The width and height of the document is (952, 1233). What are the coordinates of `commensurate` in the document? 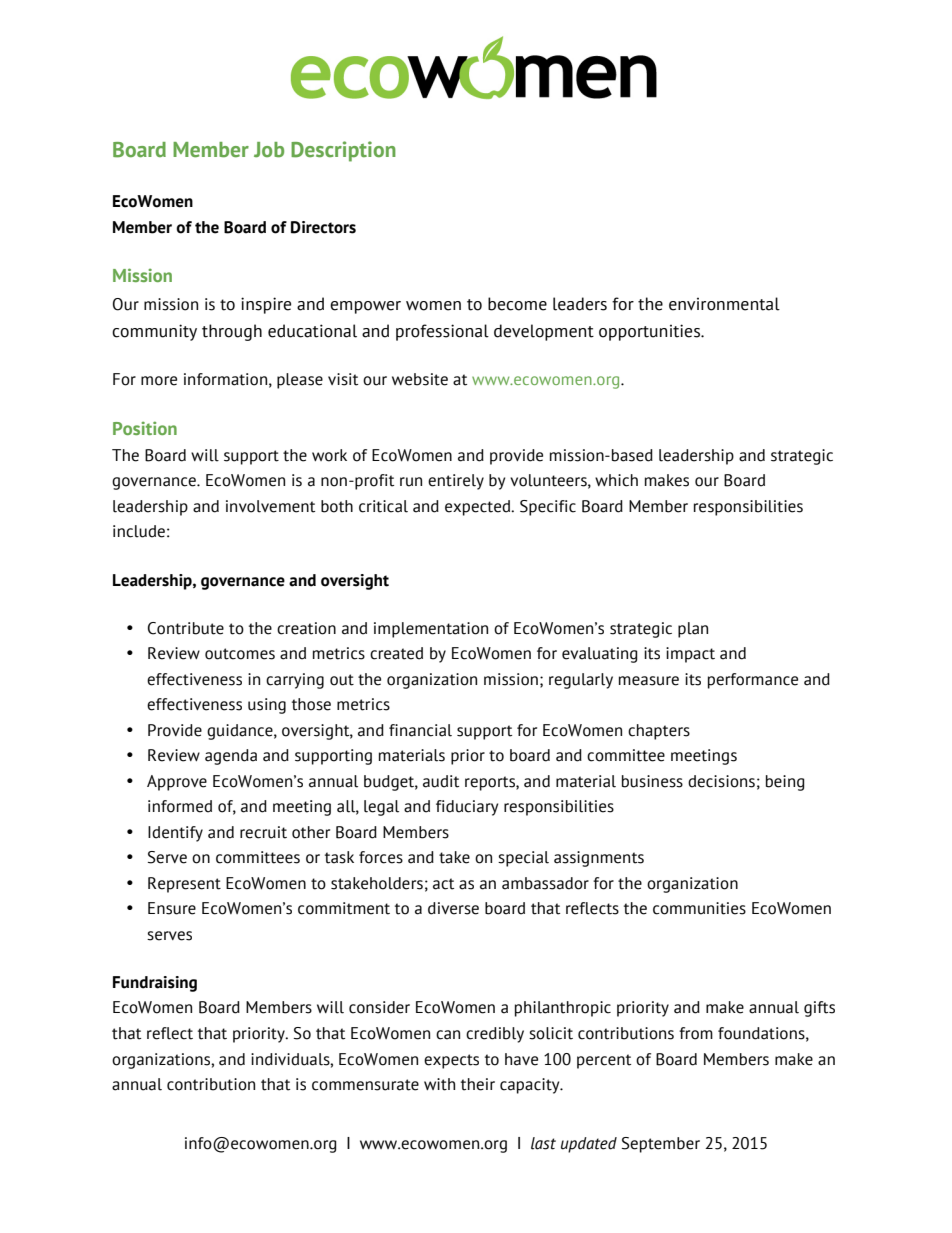 It's located at (365, 1085).
